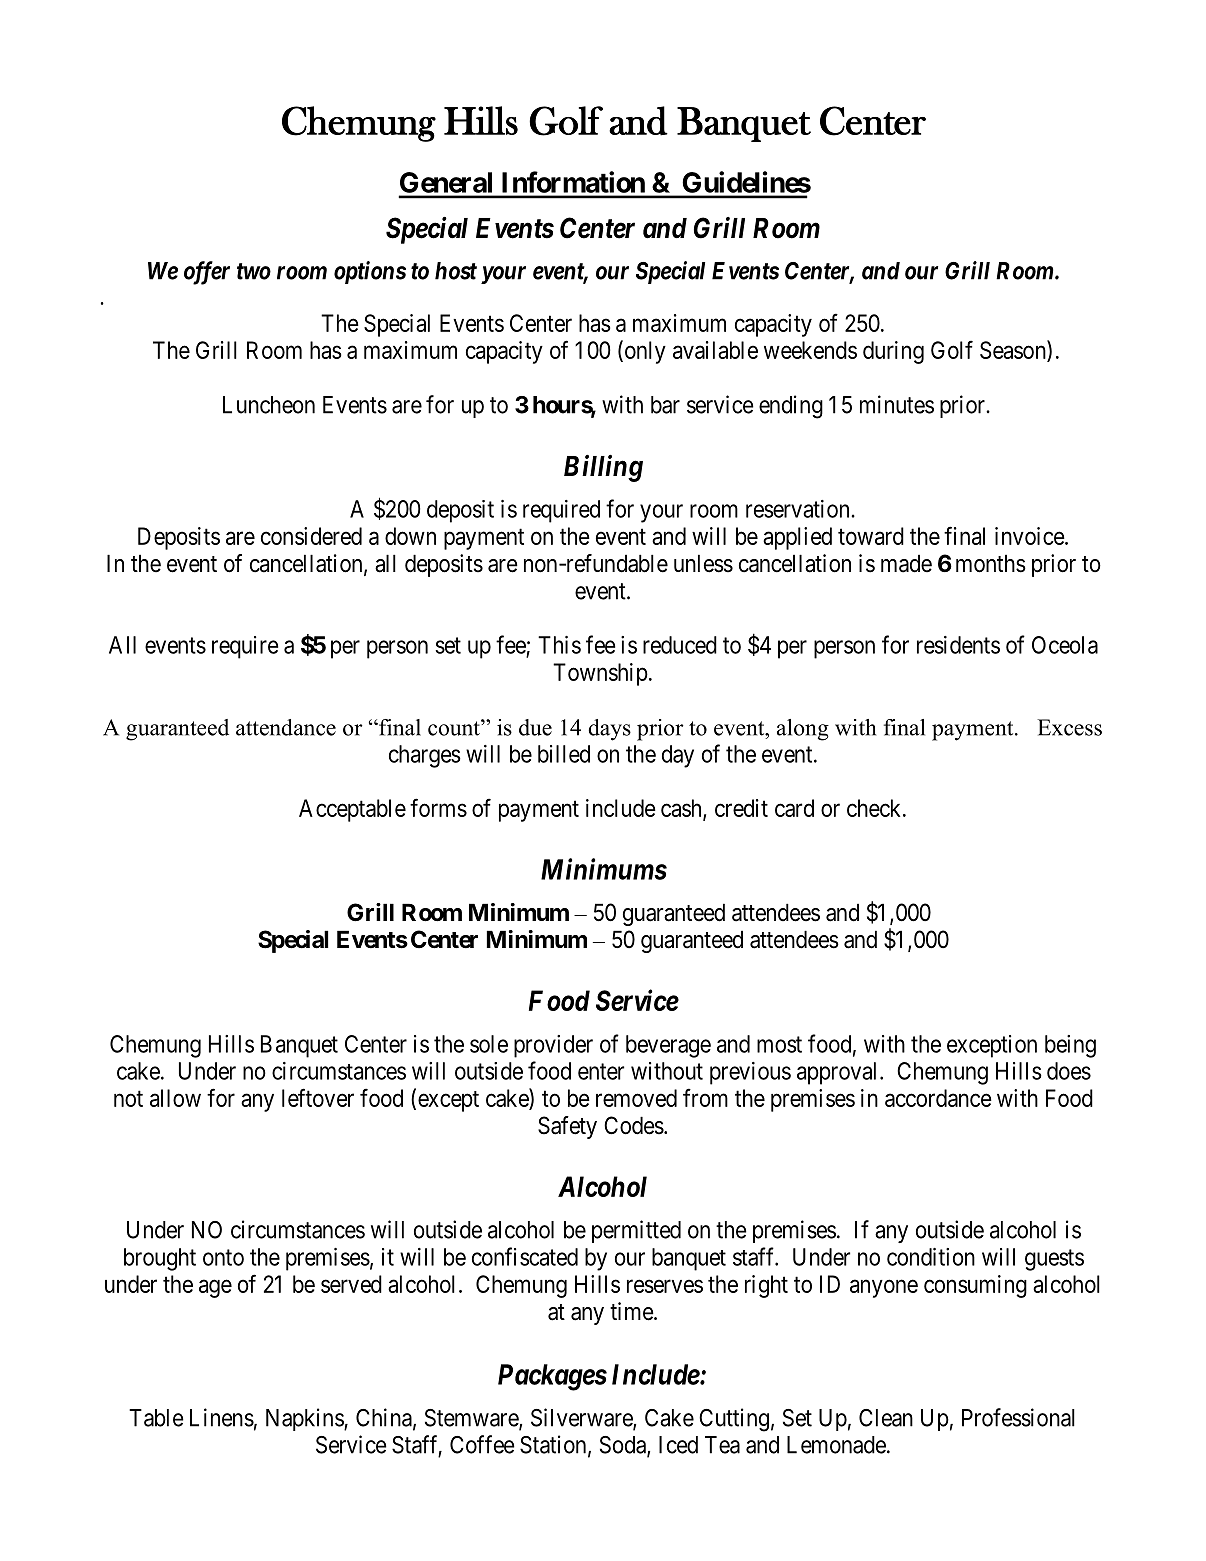 The height and width of the document is (1561, 1206). I want to click on attendance, so click(286, 727).
